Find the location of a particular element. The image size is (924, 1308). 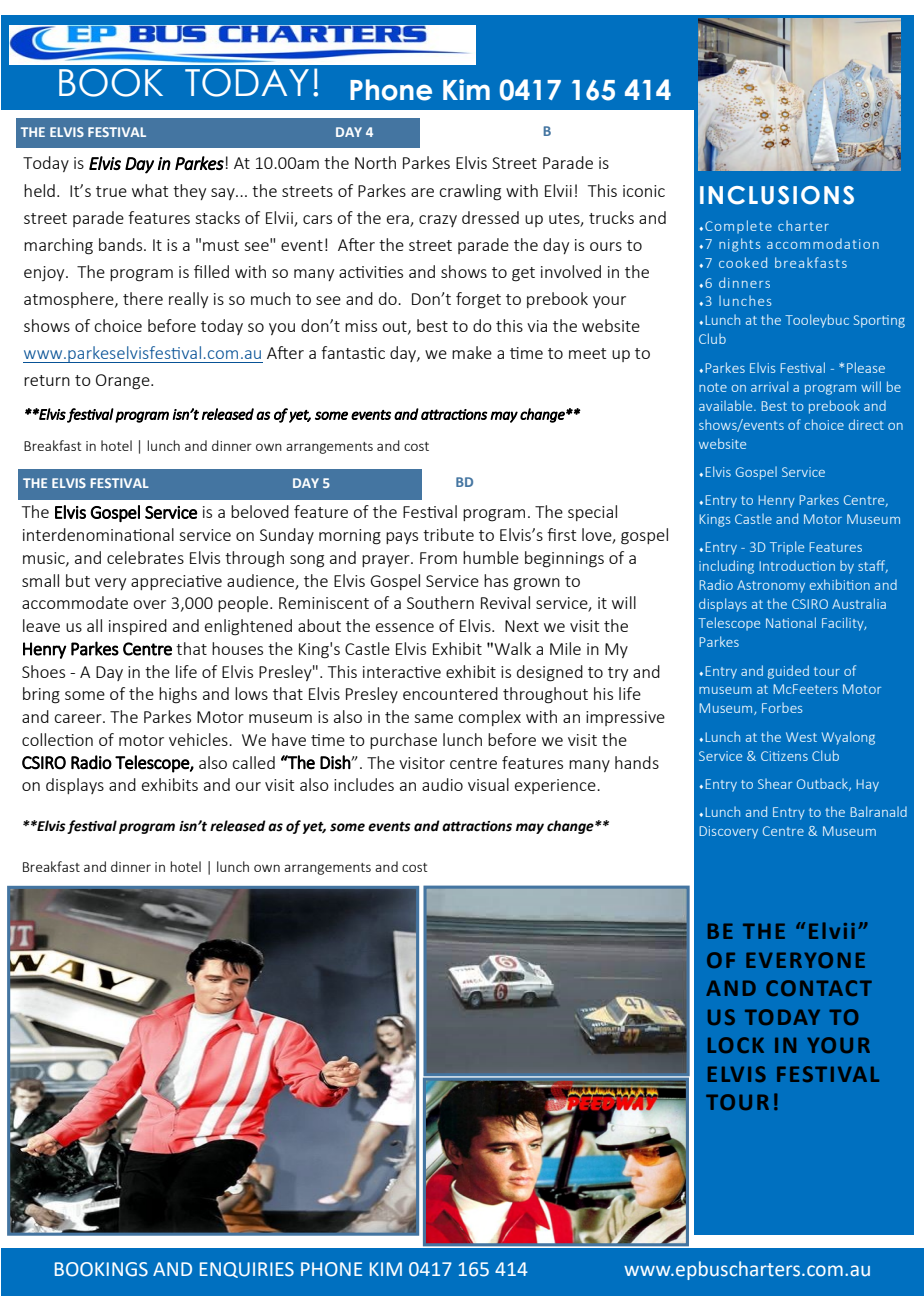

audio is located at coordinates (442, 784).
